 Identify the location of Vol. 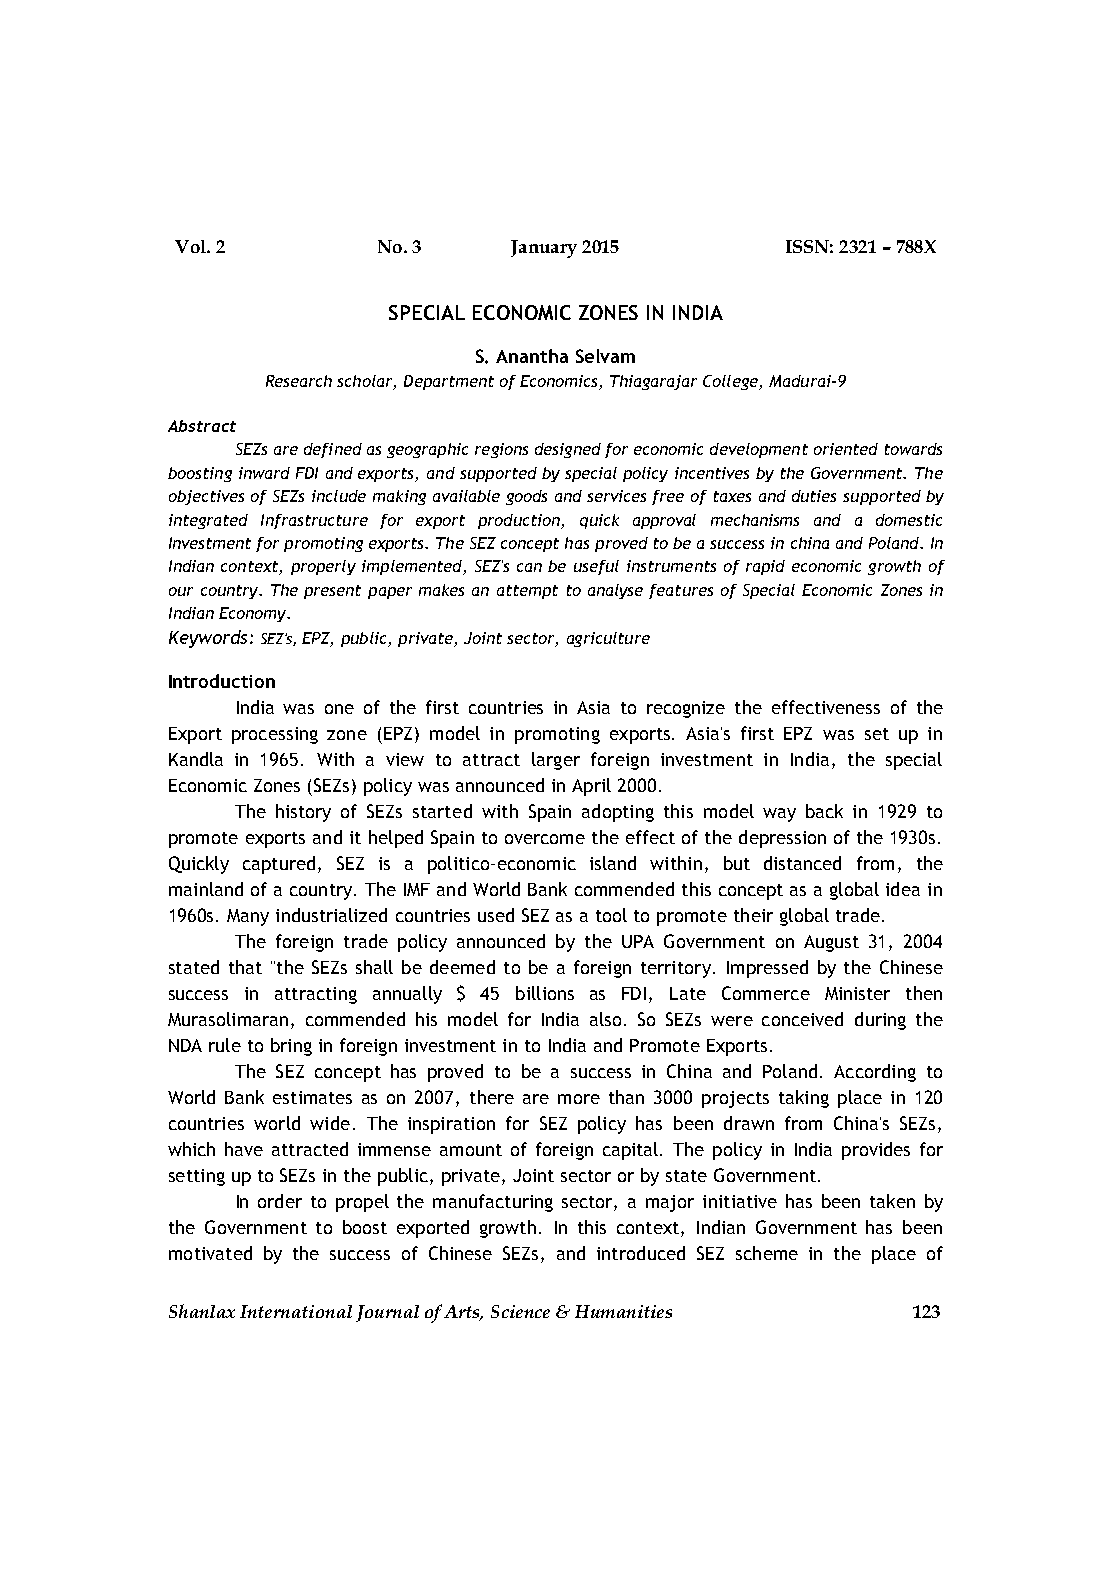
(191, 246).
